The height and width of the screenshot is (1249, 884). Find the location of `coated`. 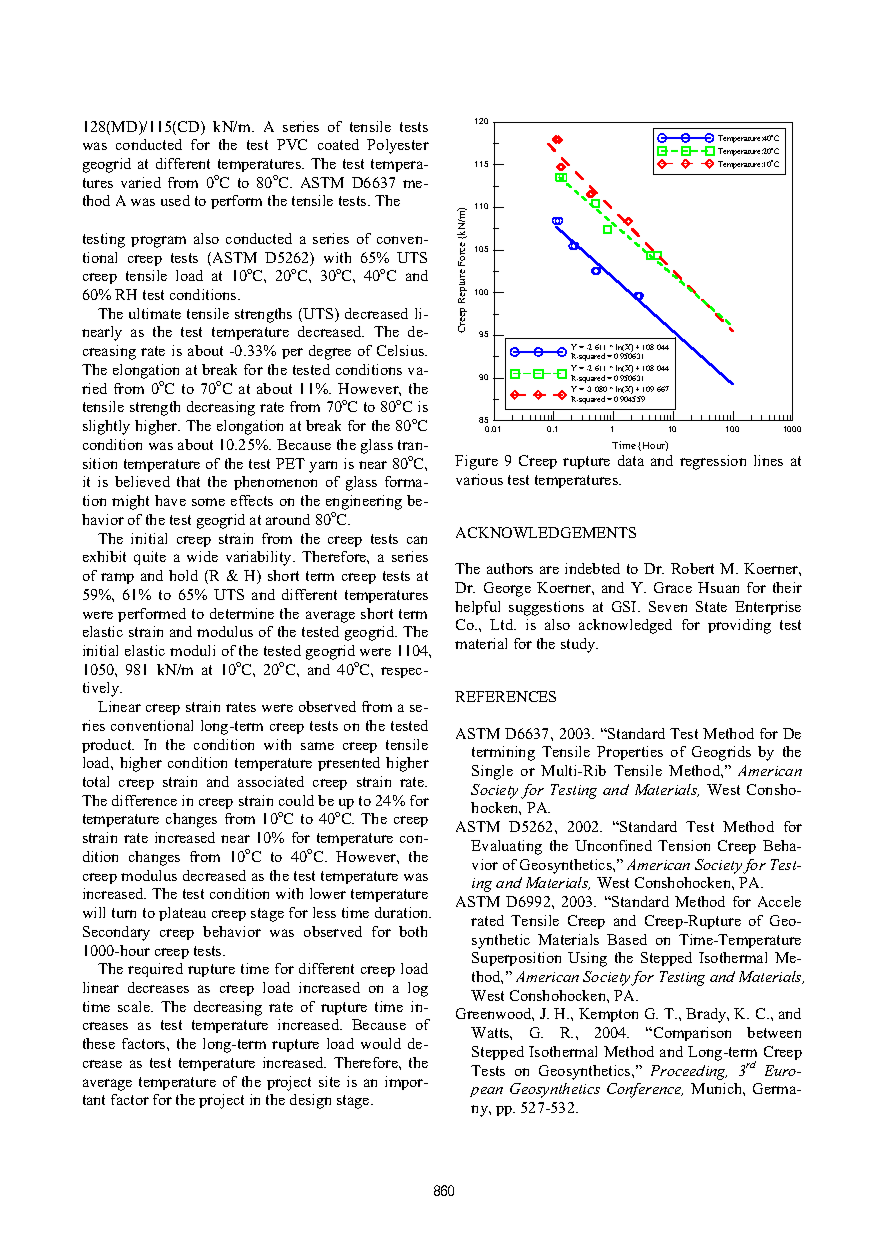

coated is located at coordinates (338, 144).
